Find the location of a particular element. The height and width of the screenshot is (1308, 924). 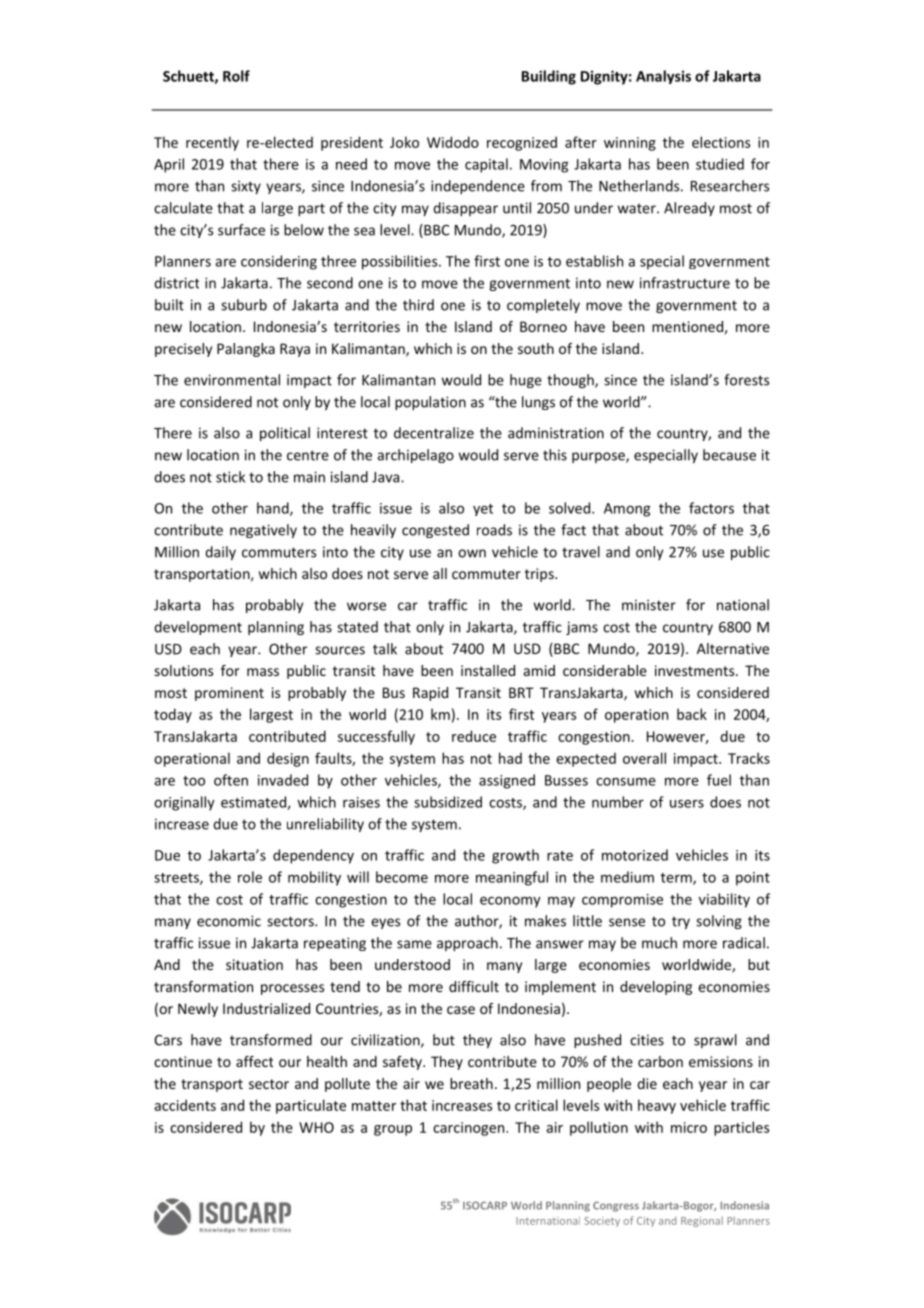

Rolf is located at coordinates (236, 76).
